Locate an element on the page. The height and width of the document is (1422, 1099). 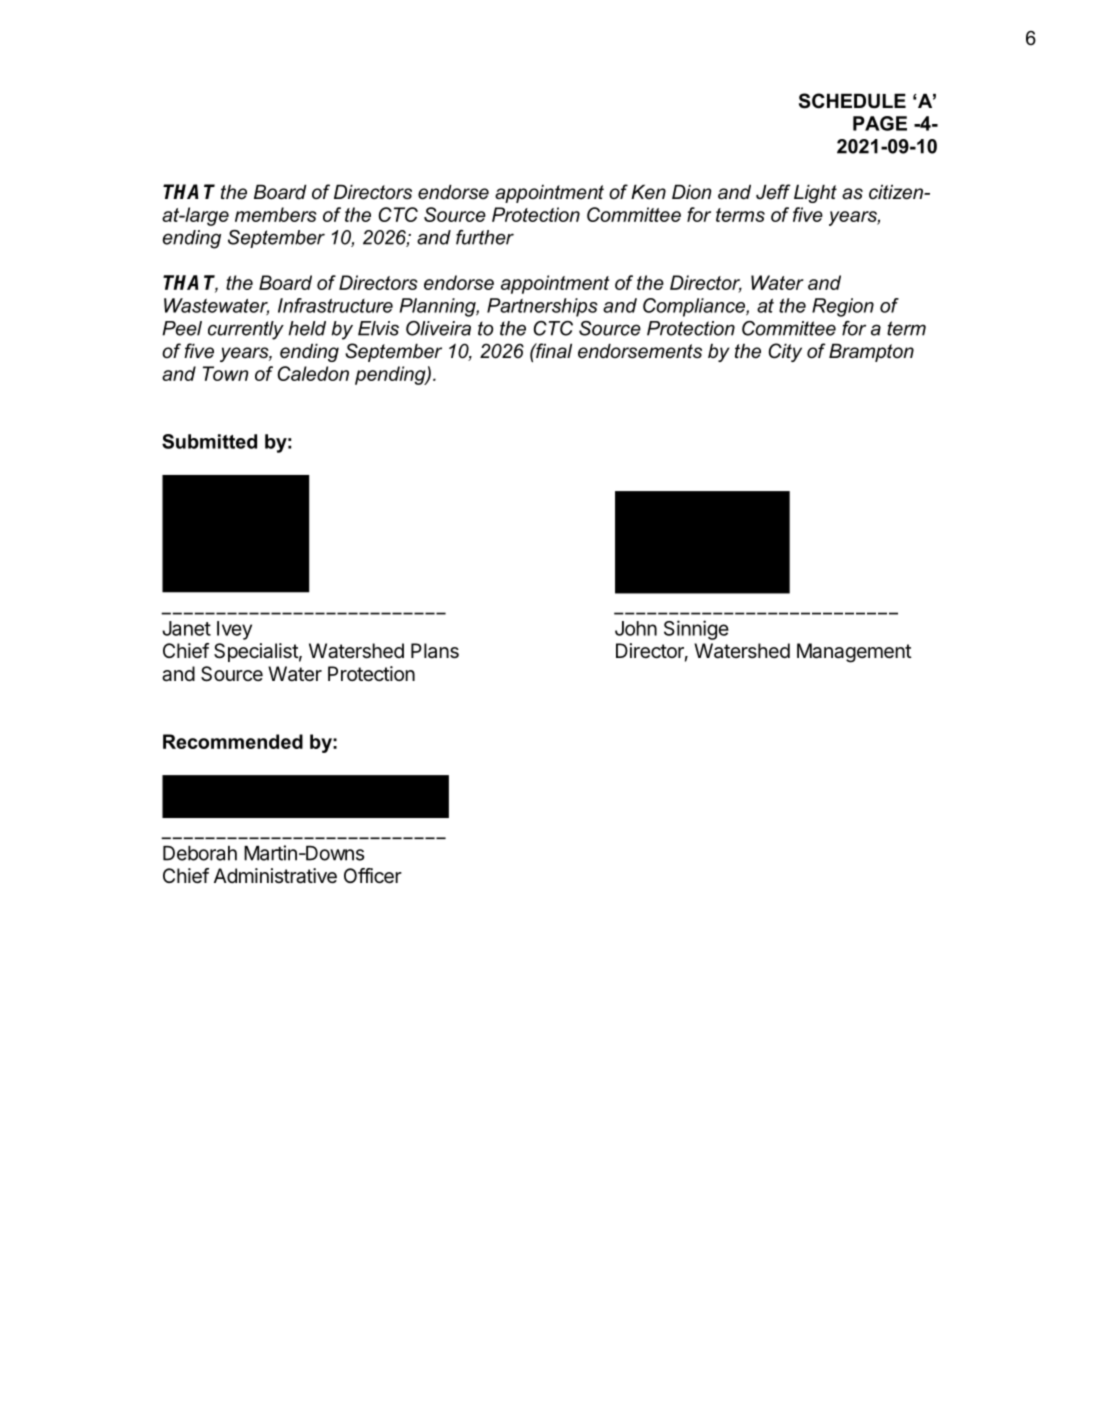
Submitted is located at coordinates (209, 441).
